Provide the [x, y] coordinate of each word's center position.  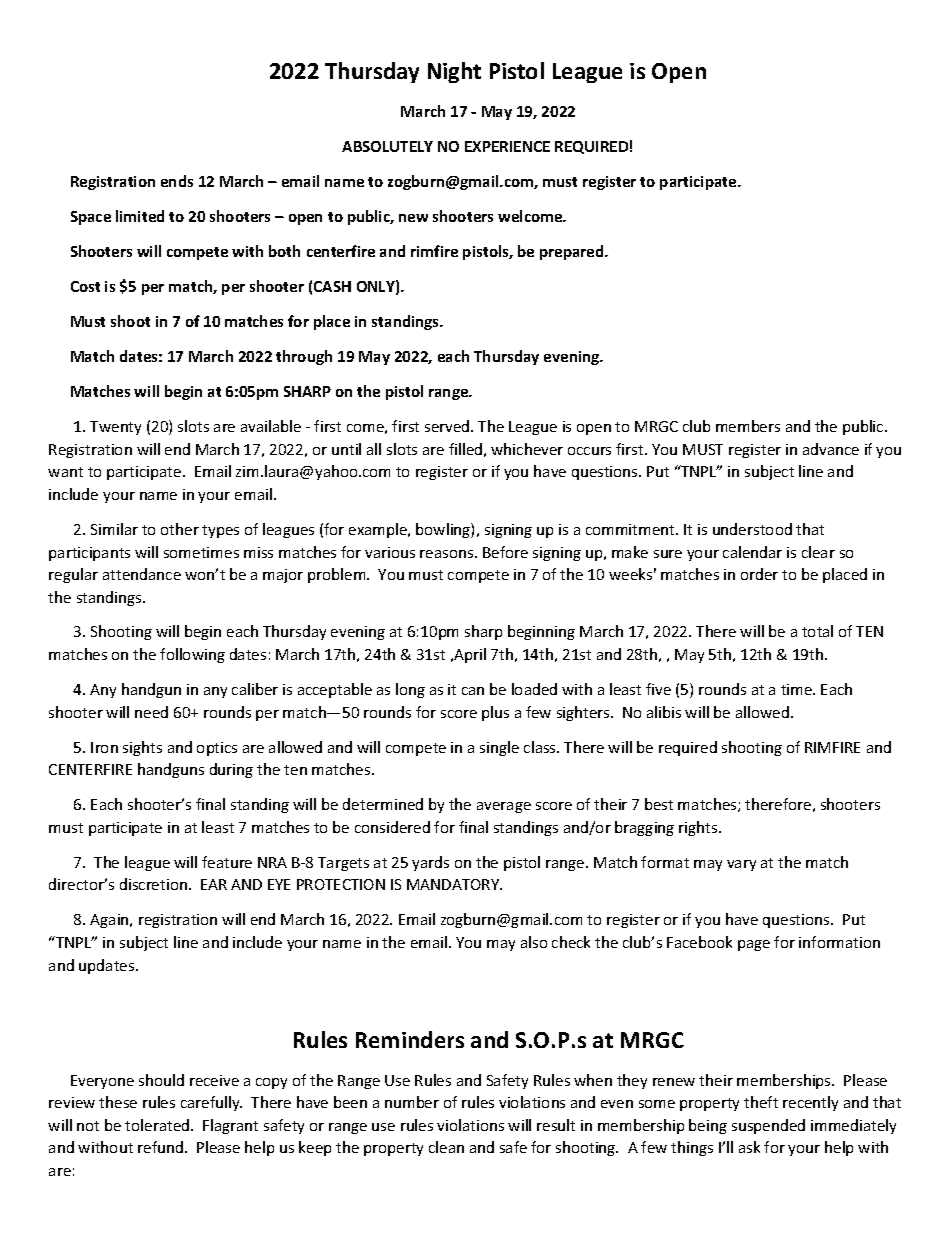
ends [177, 181]
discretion [153, 884]
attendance [142, 574]
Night [454, 72]
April [469, 655]
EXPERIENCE [507, 146]
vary [741, 865]
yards [430, 863]
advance [831, 449]
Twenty [115, 428]
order [759, 574]
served [448, 426]
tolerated [158, 1125]
